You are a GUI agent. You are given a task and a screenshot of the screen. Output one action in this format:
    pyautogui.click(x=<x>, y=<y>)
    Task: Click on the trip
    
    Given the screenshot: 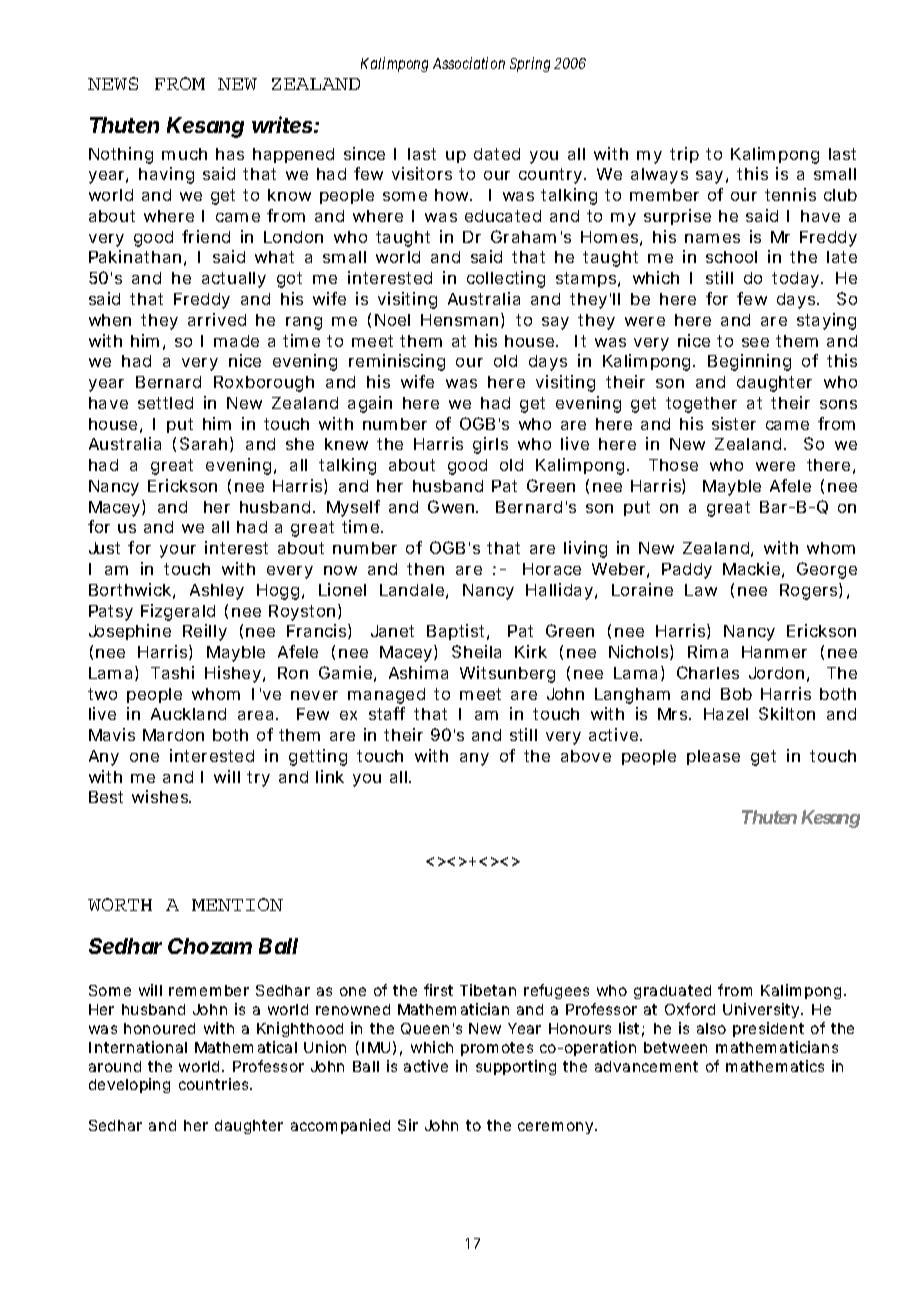 What is the action you would take?
    pyautogui.click(x=684, y=155)
